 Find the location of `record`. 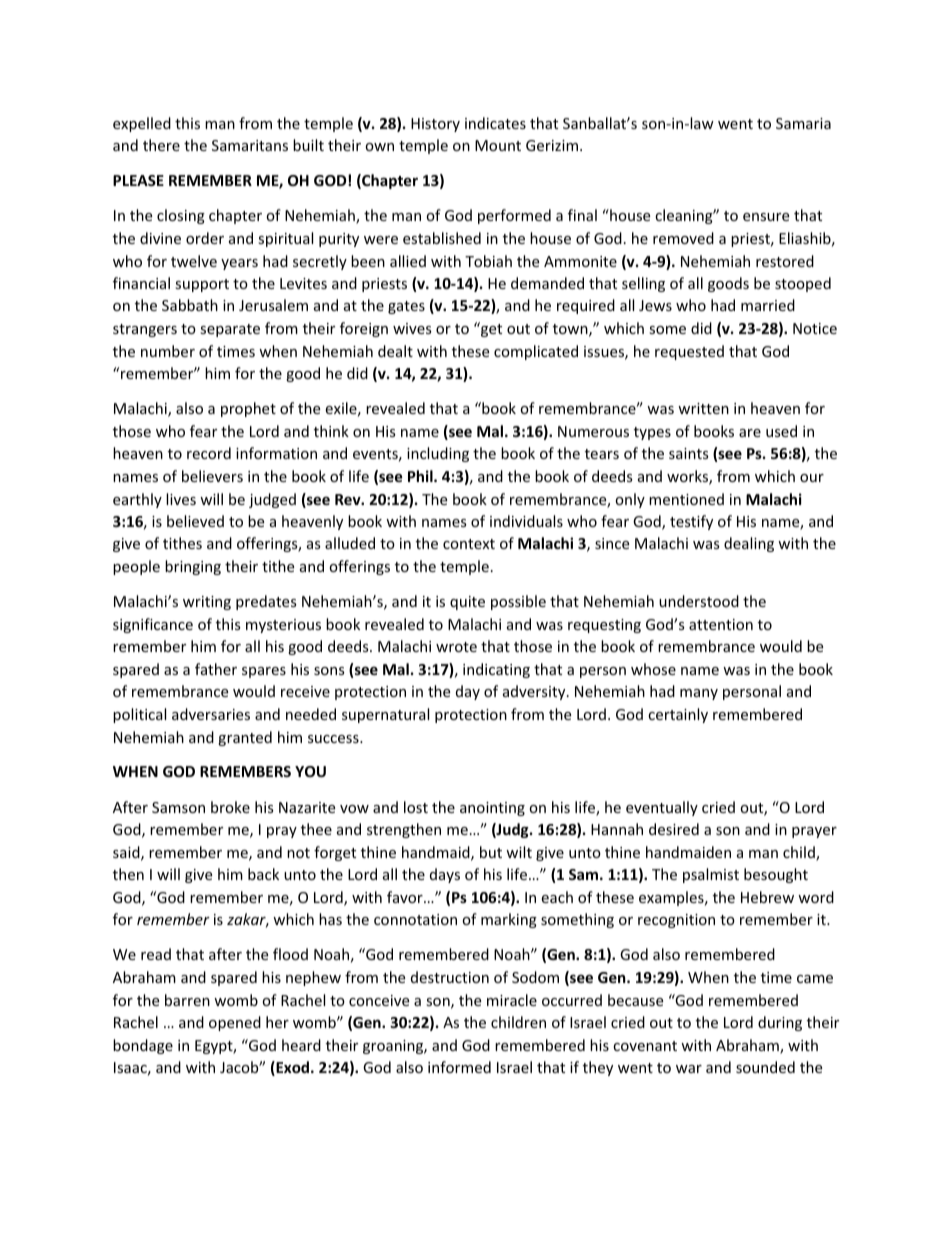

record is located at coordinates (209, 453).
